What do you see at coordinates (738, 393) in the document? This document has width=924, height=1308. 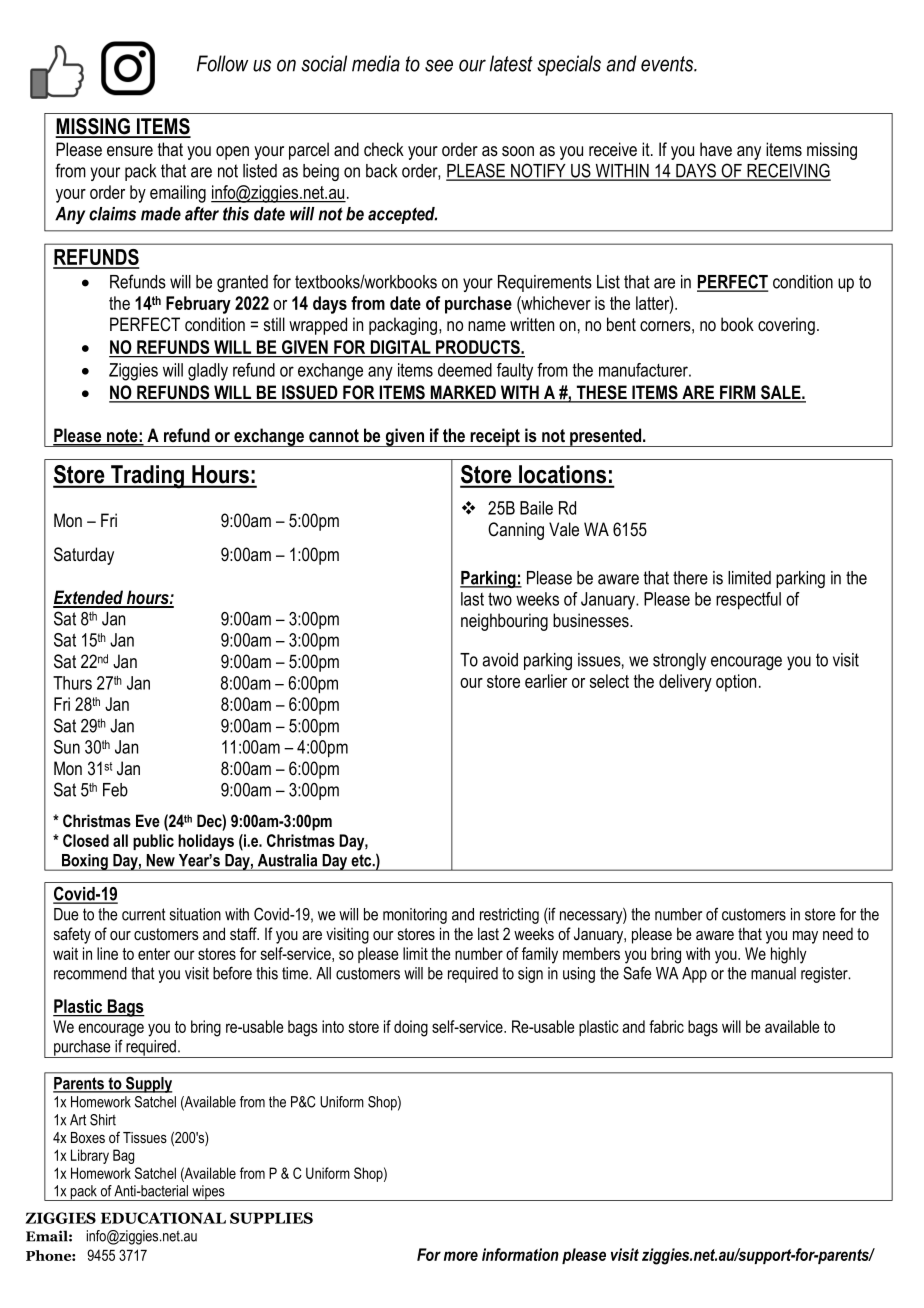 I see `FIRM` at bounding box center [738, 393].
